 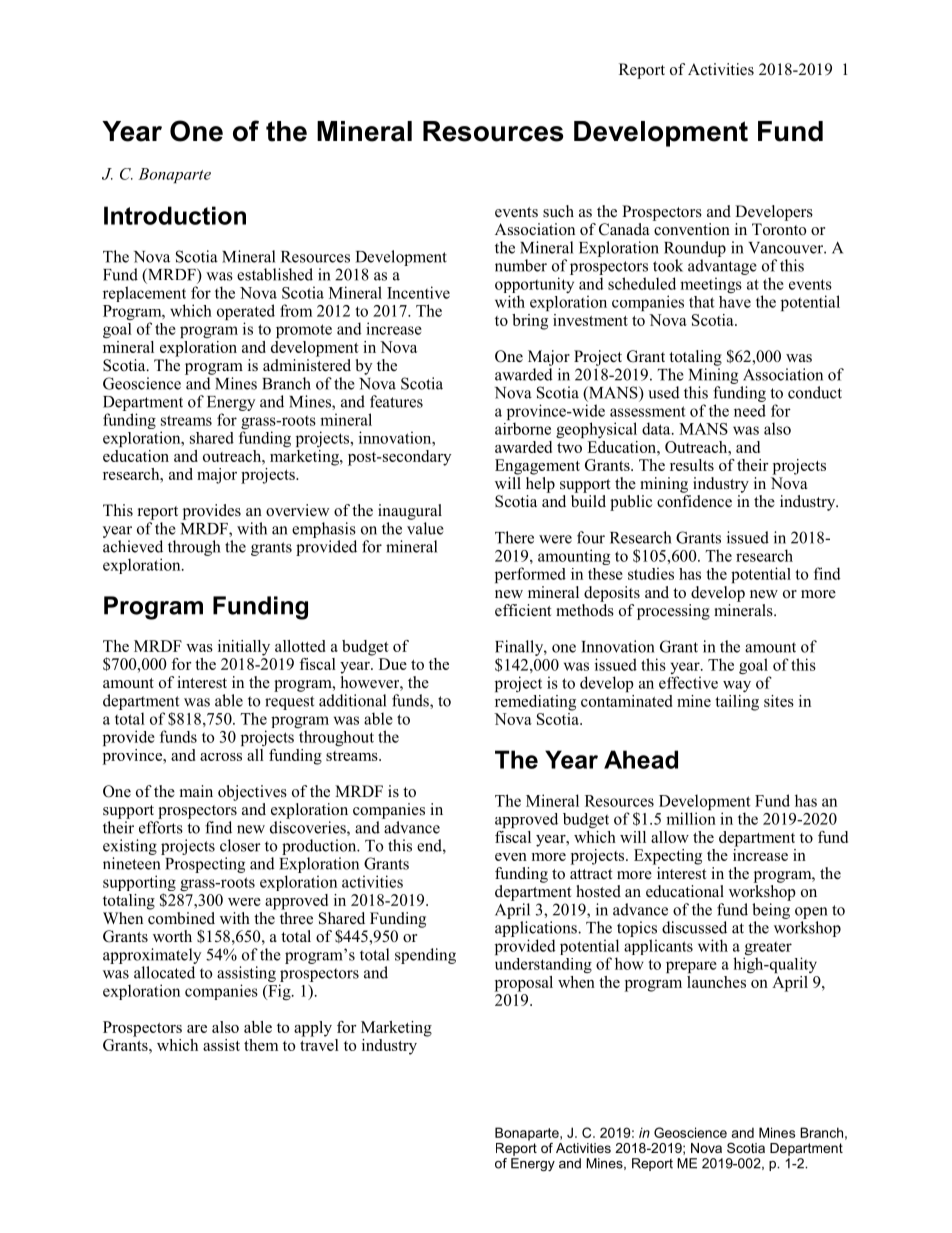 What do you see at coordinates (244, 648) in the document?
I see `initially` at bounding box center [244, 648].
